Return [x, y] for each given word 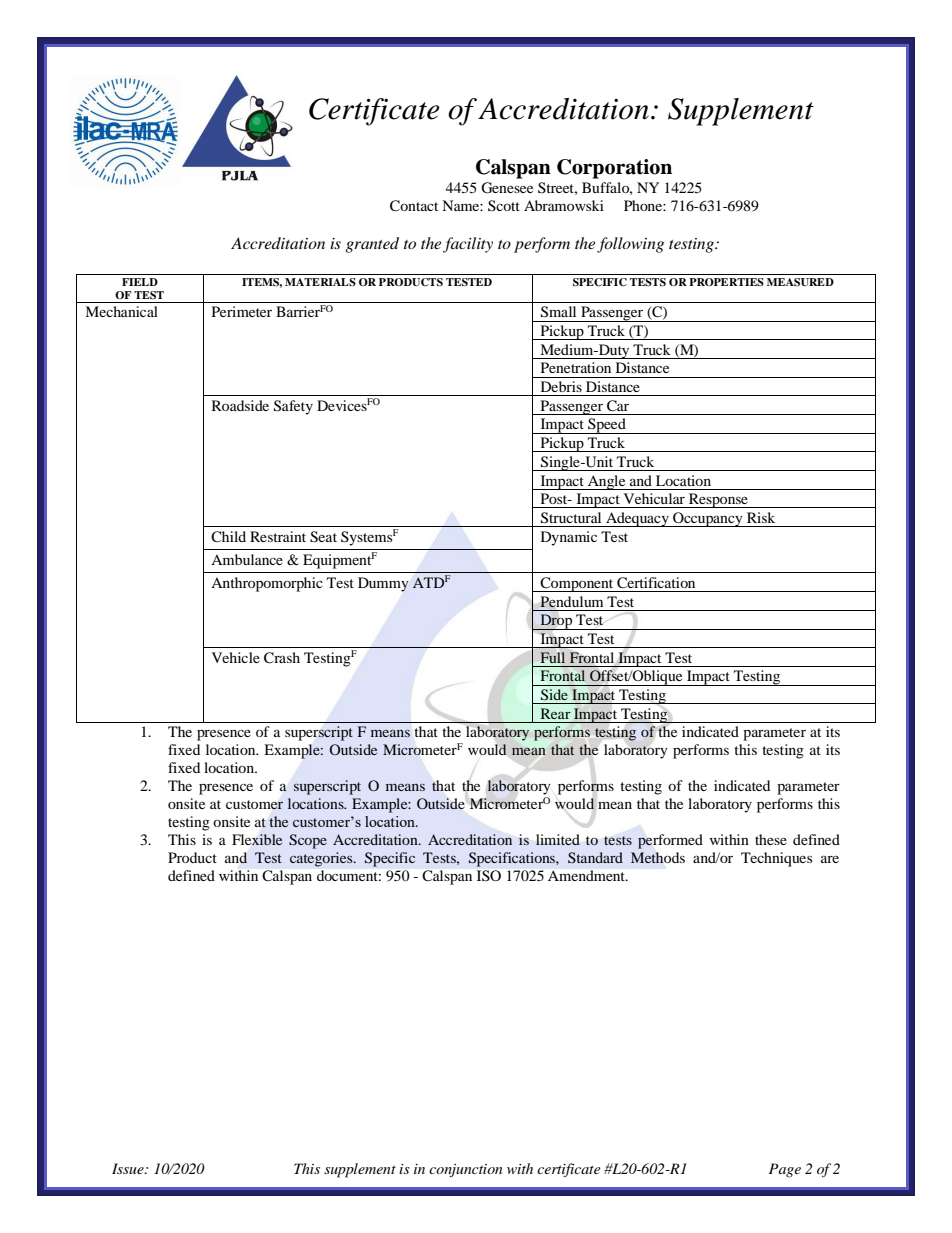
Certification [656, 583]
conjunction [465, 1170]
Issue [129, 1168]
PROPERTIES [726, 282]
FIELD [140, 282]
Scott [504, 205]
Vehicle [236, 657]
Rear [556, 713]
